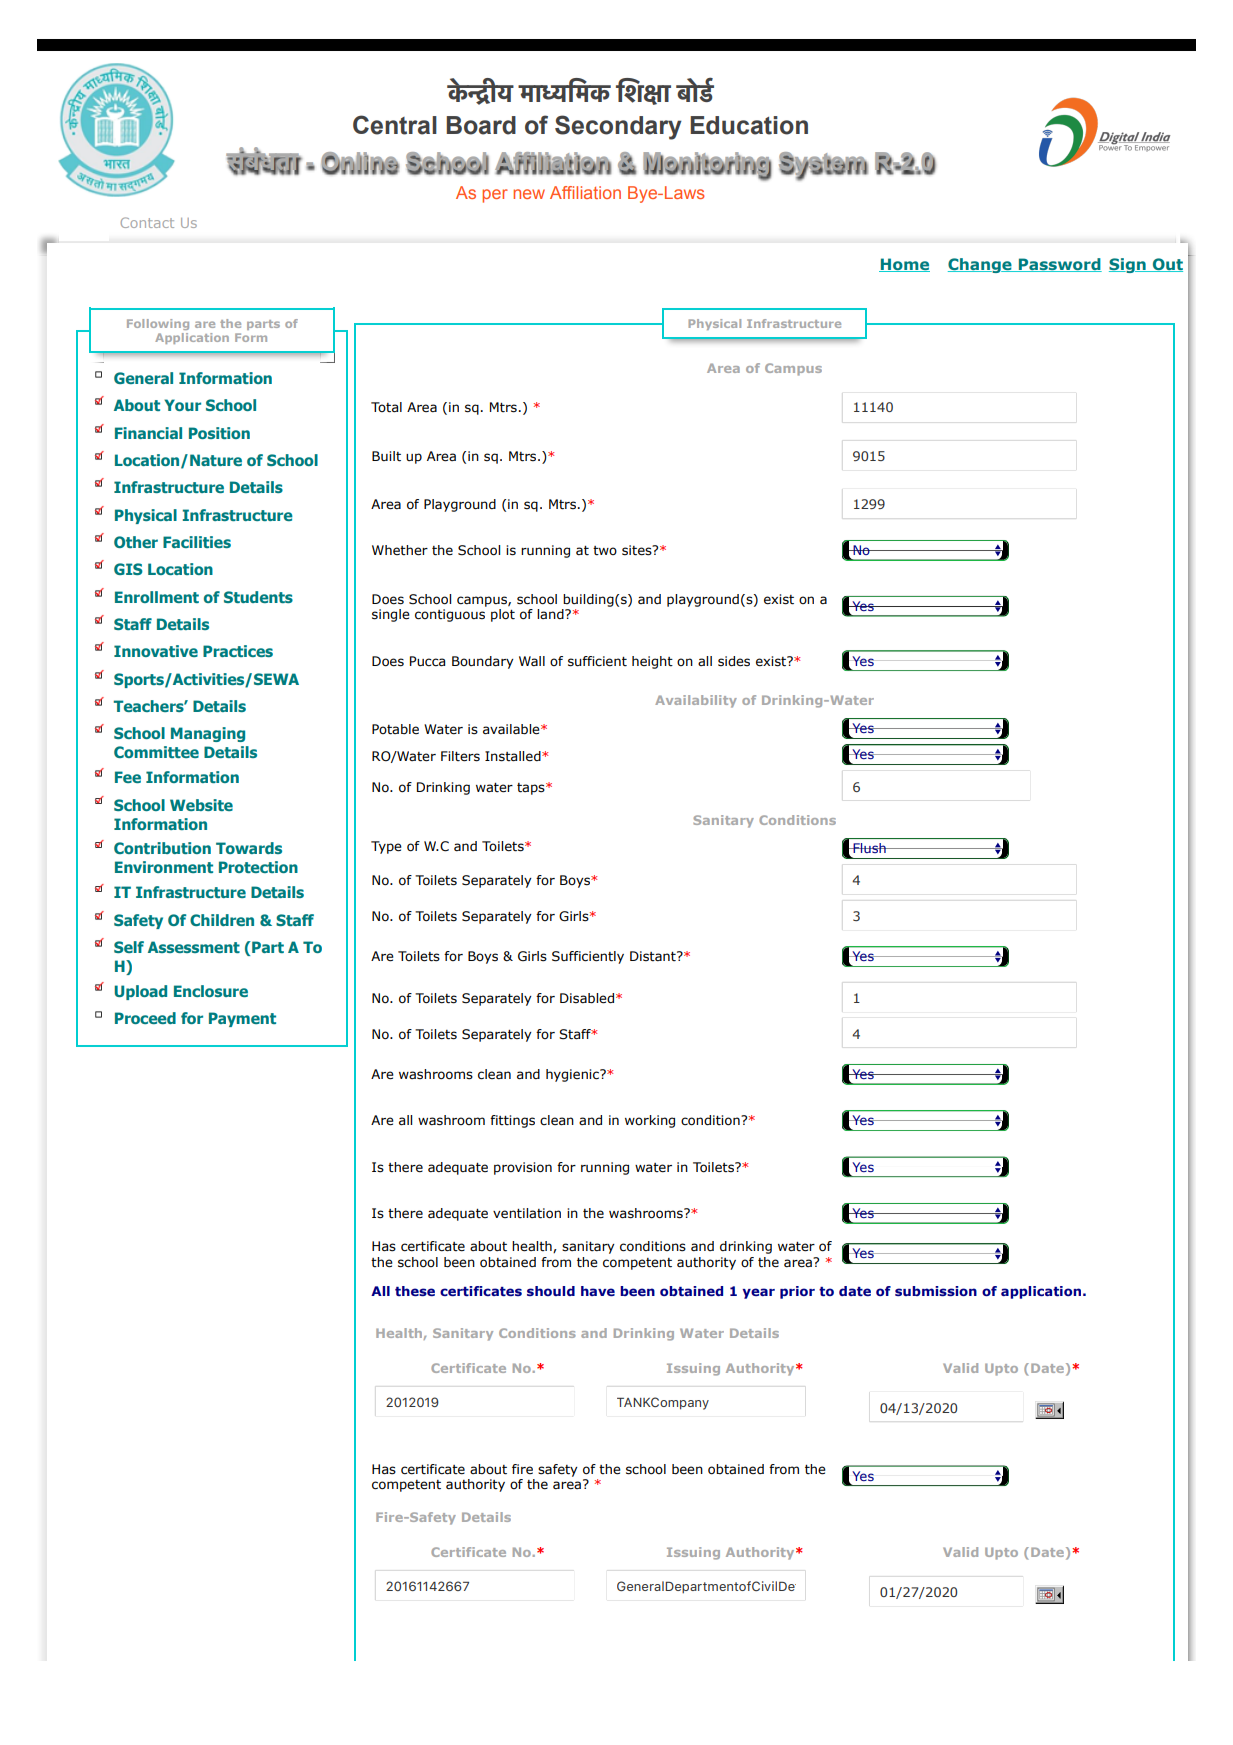 This screenshot has width=1233, height=1745. I want to click on Disabled, so click(588, 998).
